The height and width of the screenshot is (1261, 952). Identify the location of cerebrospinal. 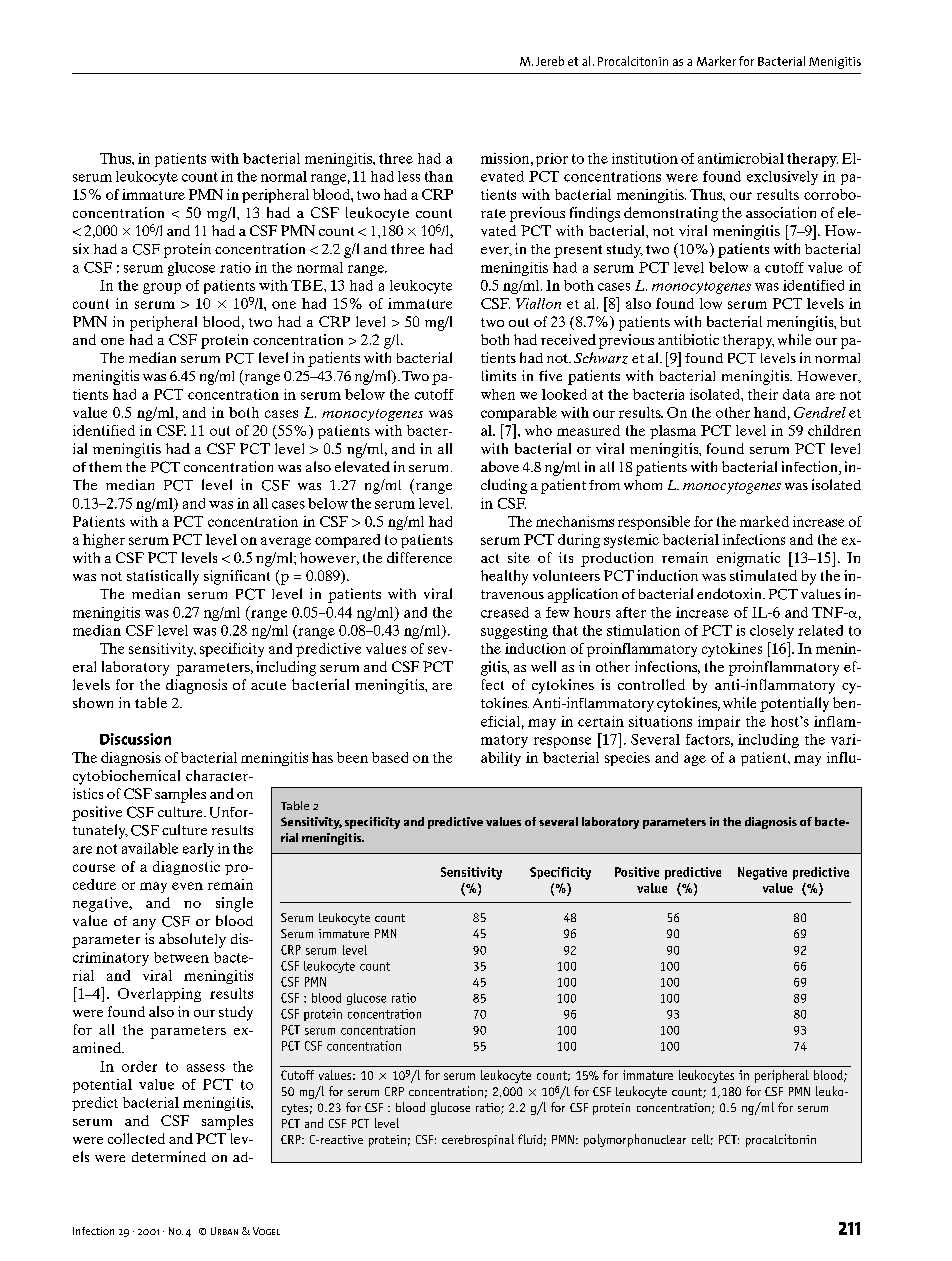
(478, 1140).
